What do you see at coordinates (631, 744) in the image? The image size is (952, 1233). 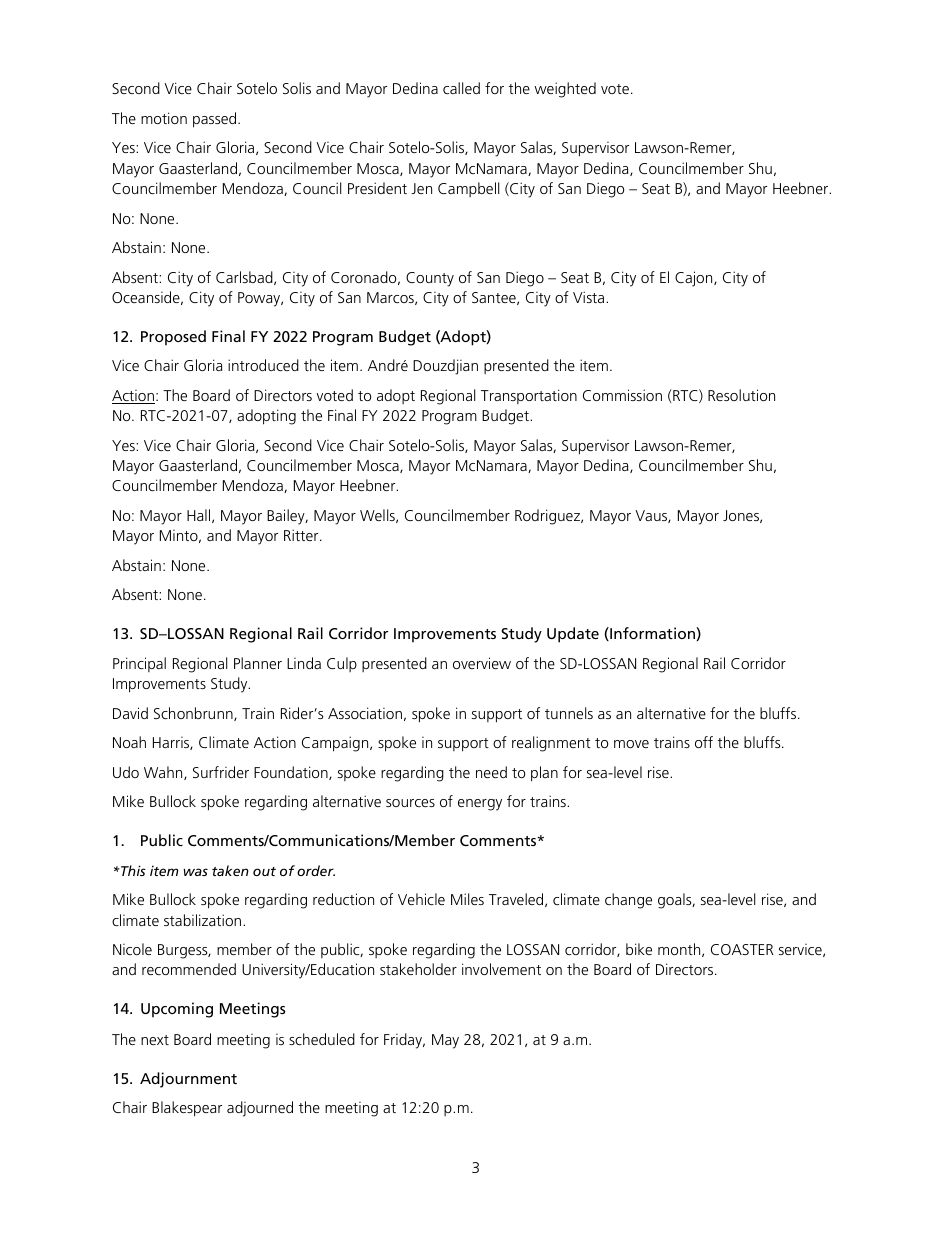 I see `move` at bounding box center [631, 744].
